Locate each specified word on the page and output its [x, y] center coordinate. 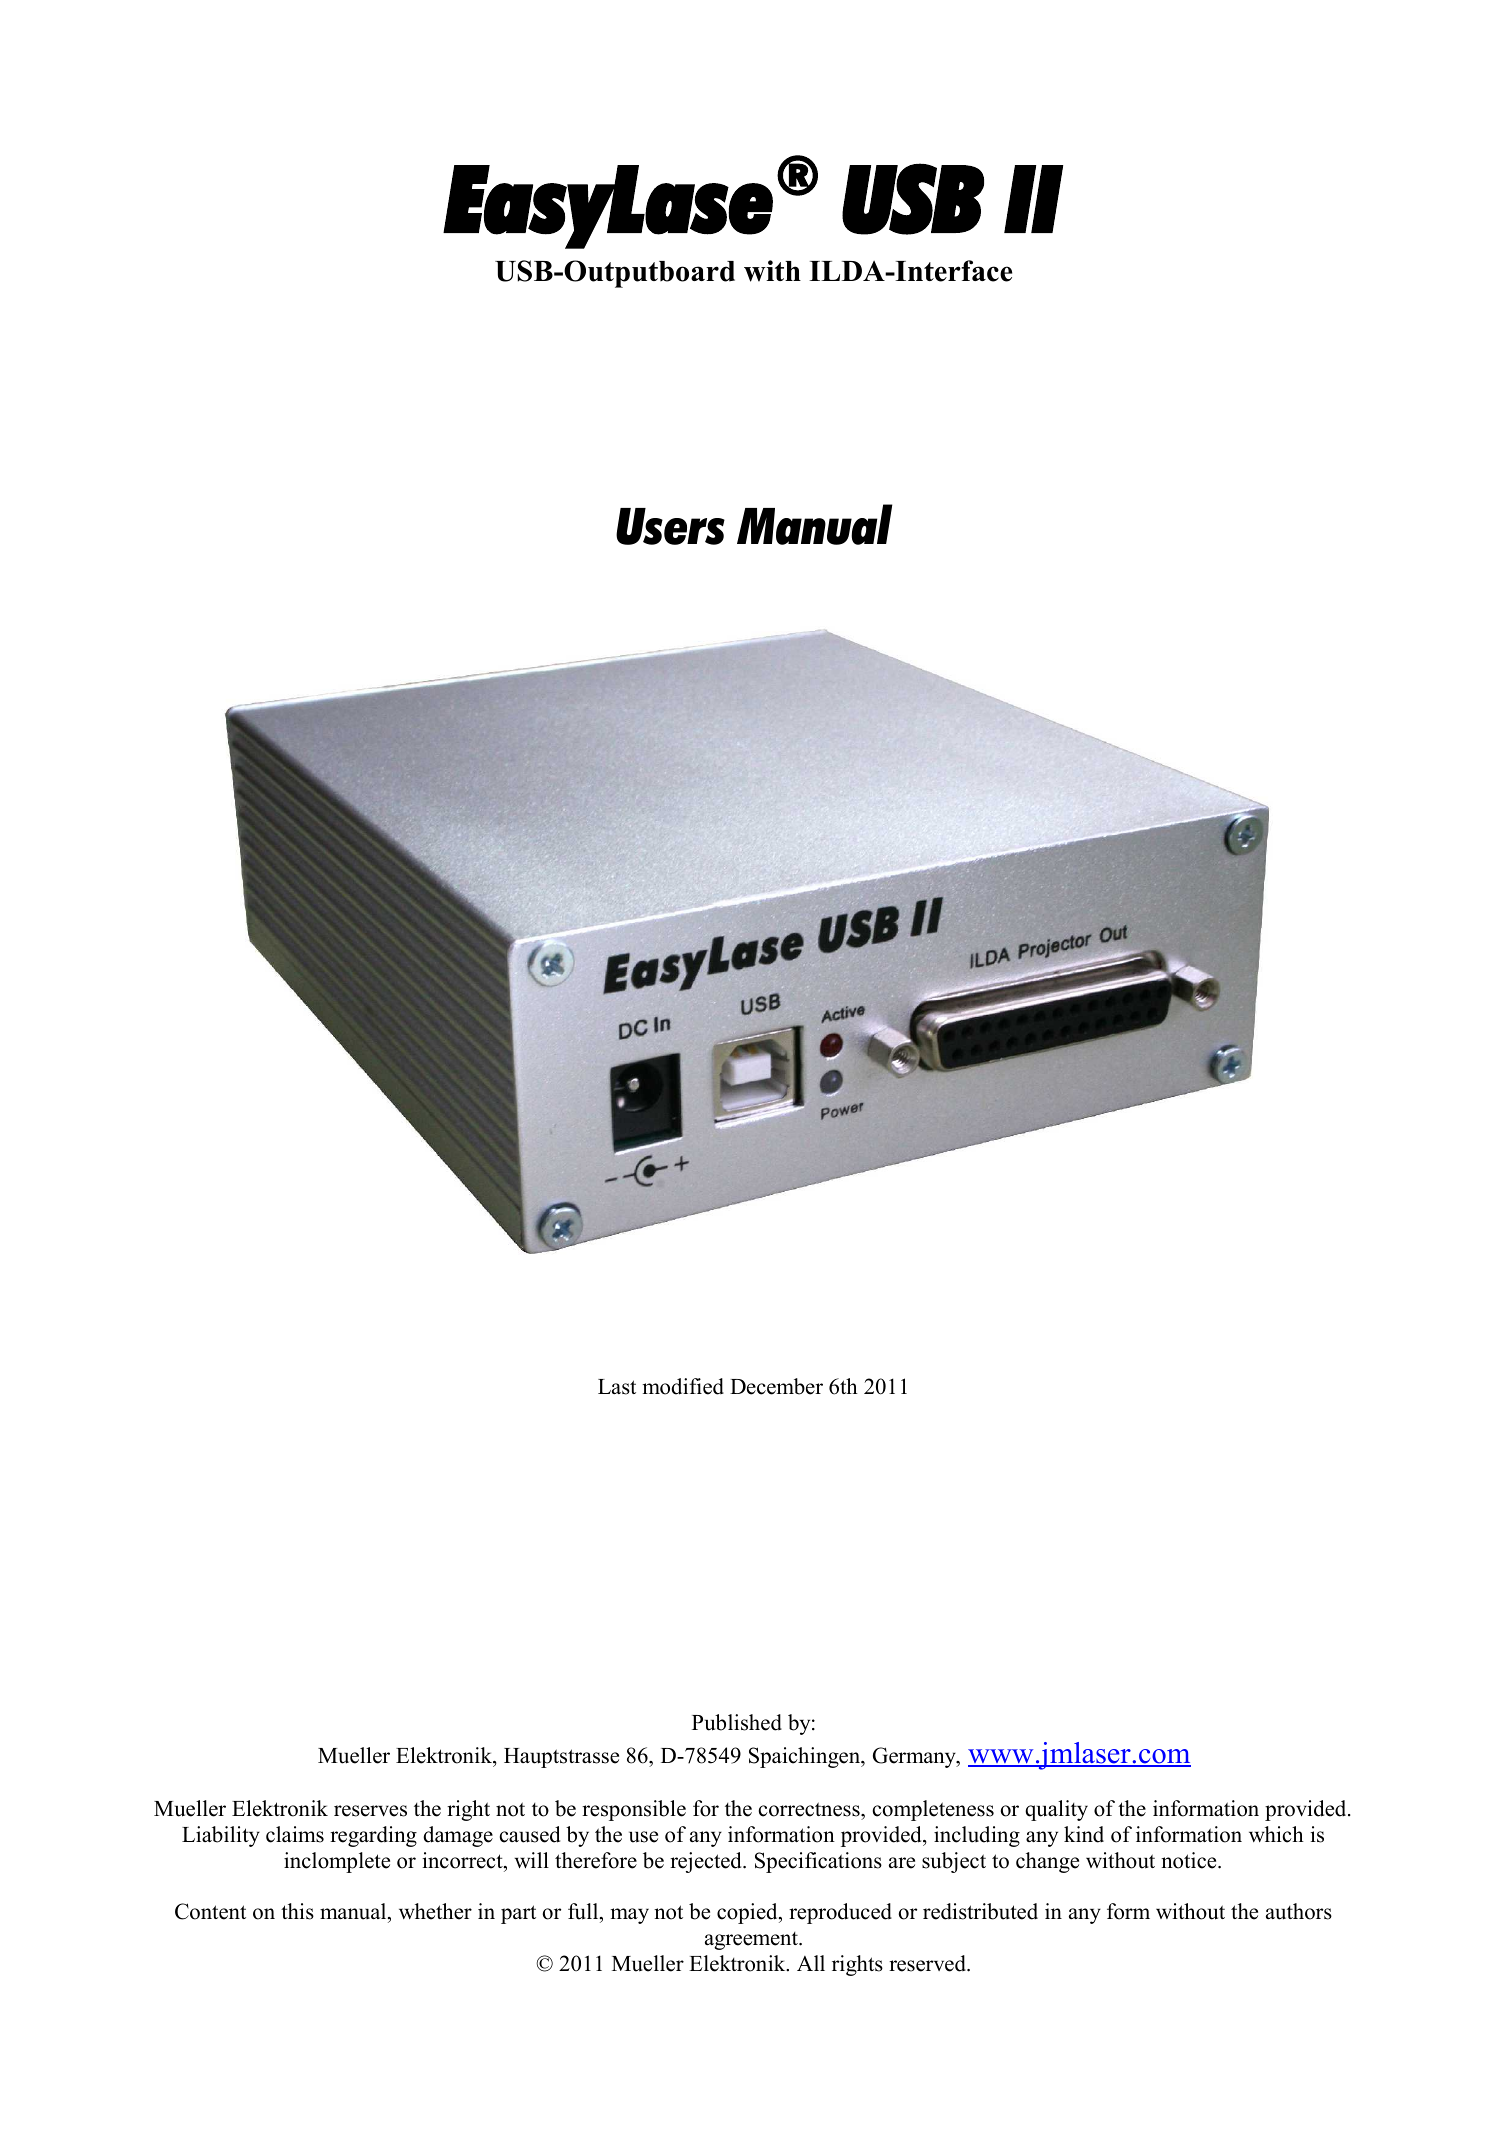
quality [1056, 1810]
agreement [752, 1941]
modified [683, 1386]
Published [737, 1722]
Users [670, 526]
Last [617, 1387]
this [297, 1911]
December [776, 1386]
